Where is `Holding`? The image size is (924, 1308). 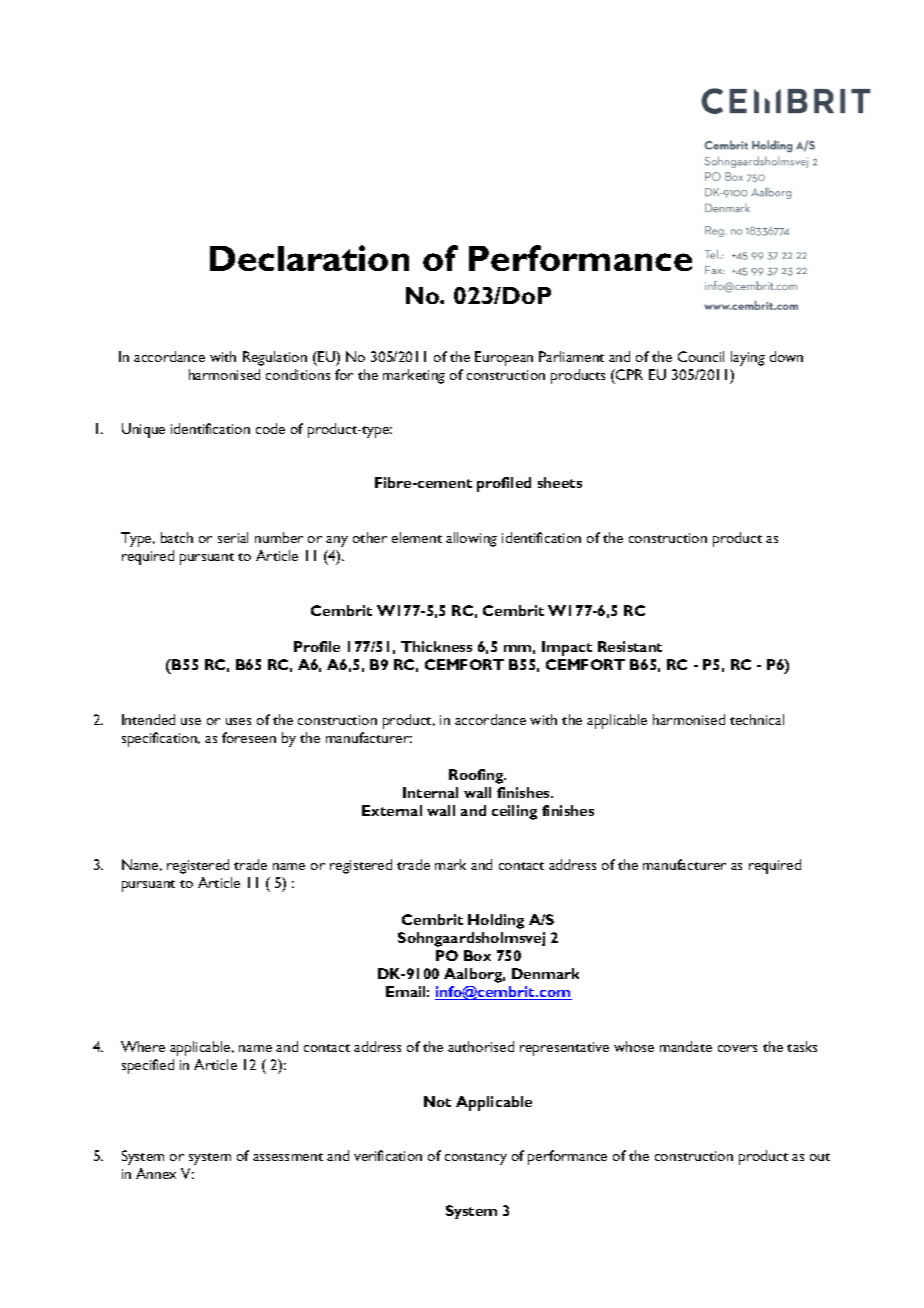 Holding is located at coordinates (496, 921).
